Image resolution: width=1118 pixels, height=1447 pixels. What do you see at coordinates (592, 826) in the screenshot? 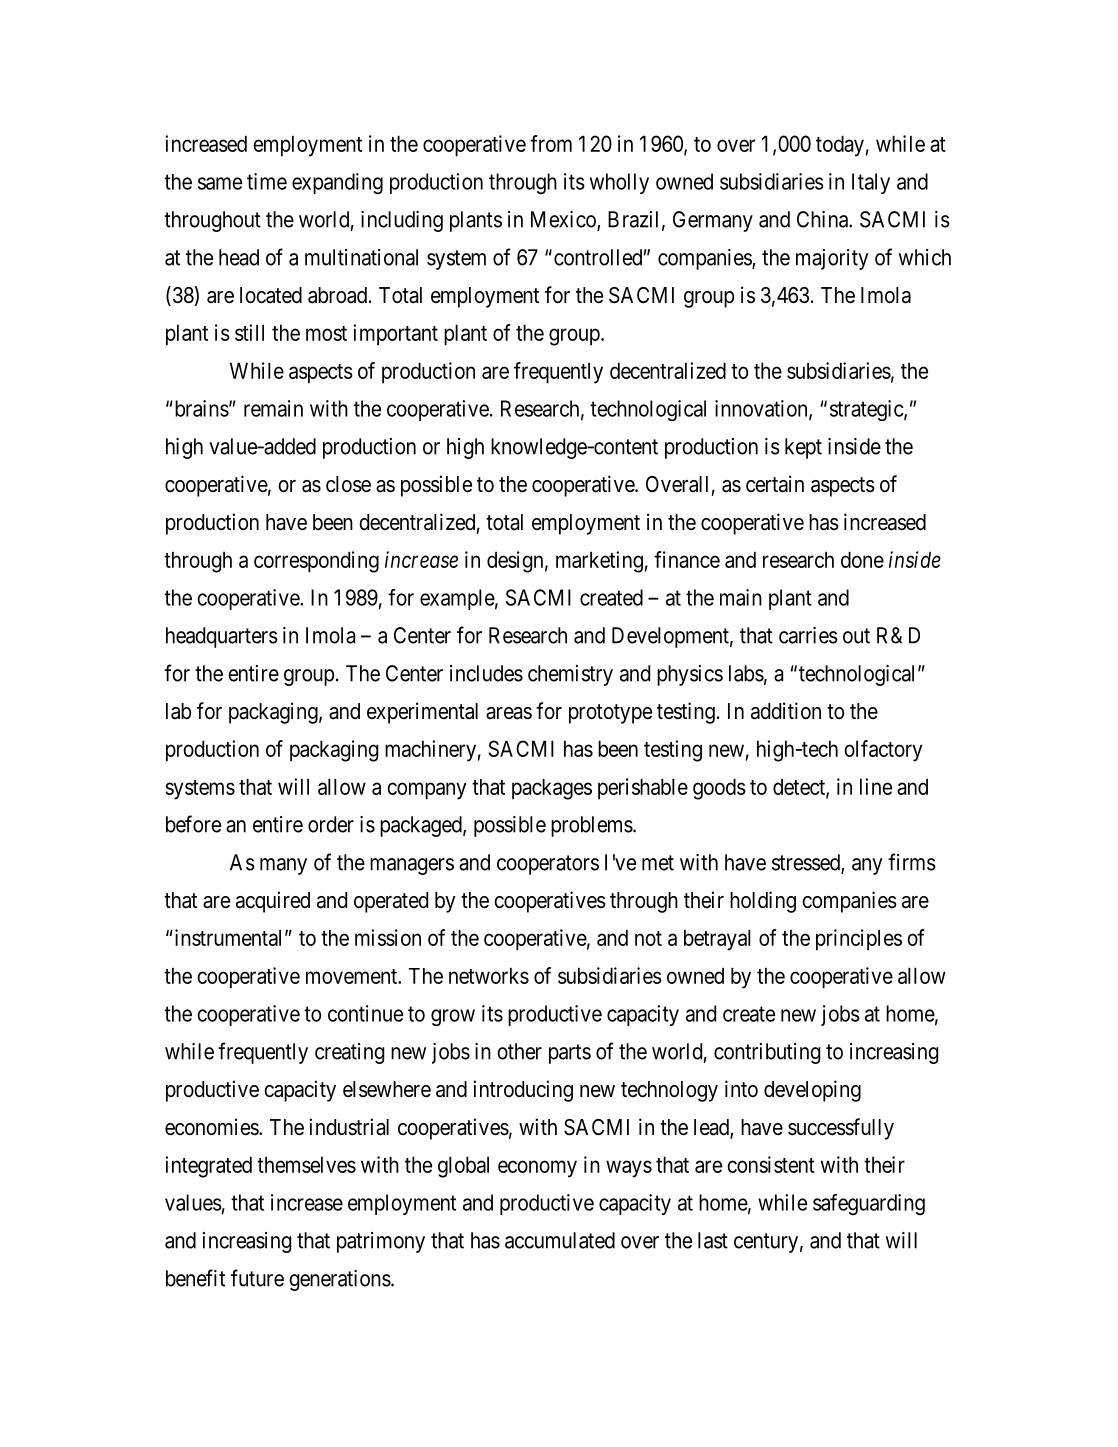
I see `problems` at bounding box center [592, 826].
